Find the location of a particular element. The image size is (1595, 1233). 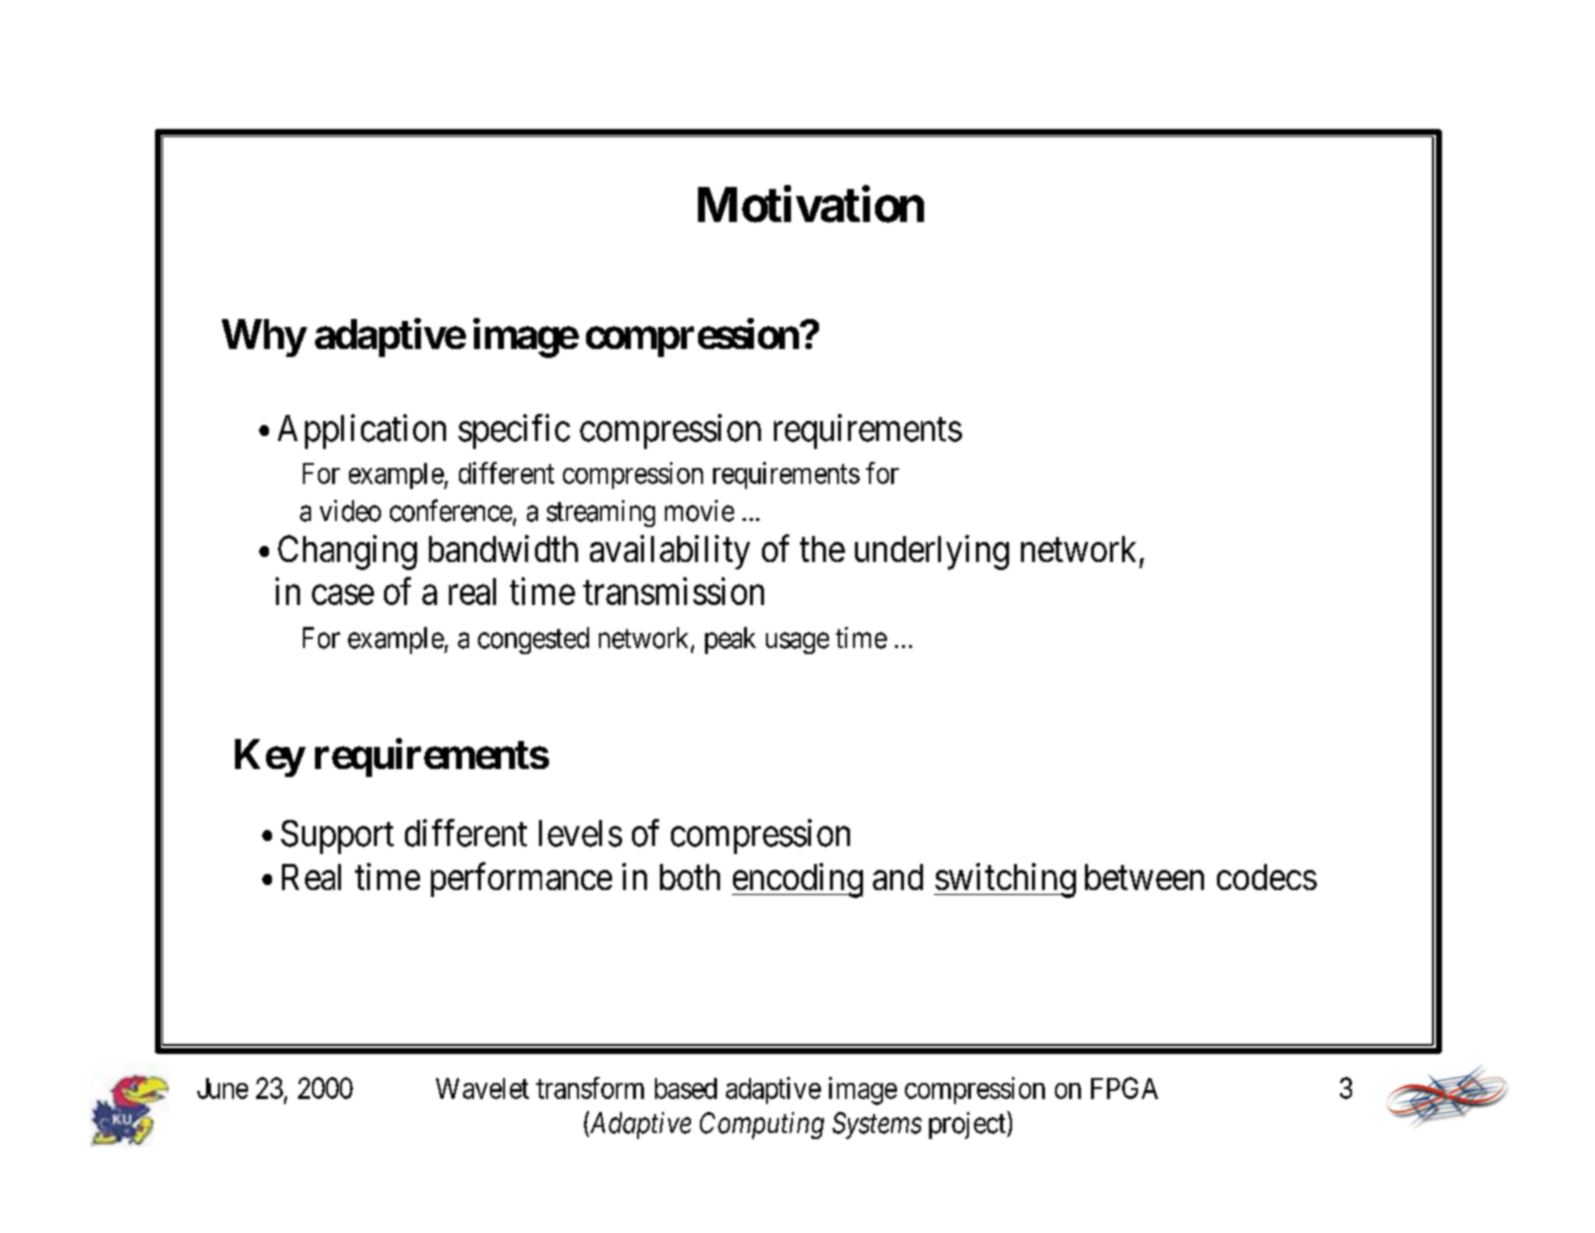

peak is located at coordinates (730, 640).
